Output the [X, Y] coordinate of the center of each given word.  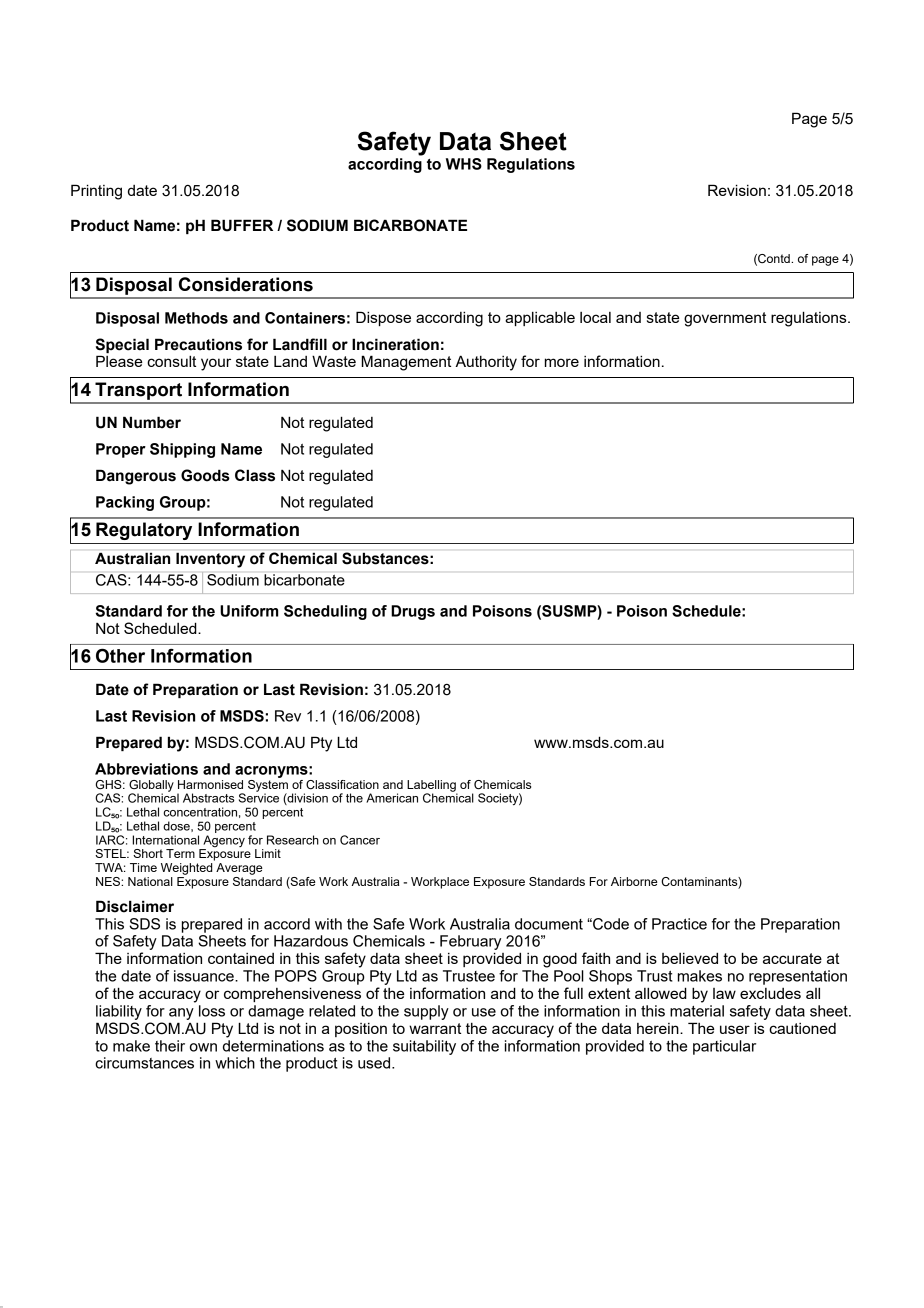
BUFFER [242, 225]
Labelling [432, 787]
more [562, 362]
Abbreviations [146, 769]
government [725, 319]
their [170, 1046]
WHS [464, 164]
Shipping [182, 450]
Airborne [634, 881]
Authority [486, 363]
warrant [435, 1028]
